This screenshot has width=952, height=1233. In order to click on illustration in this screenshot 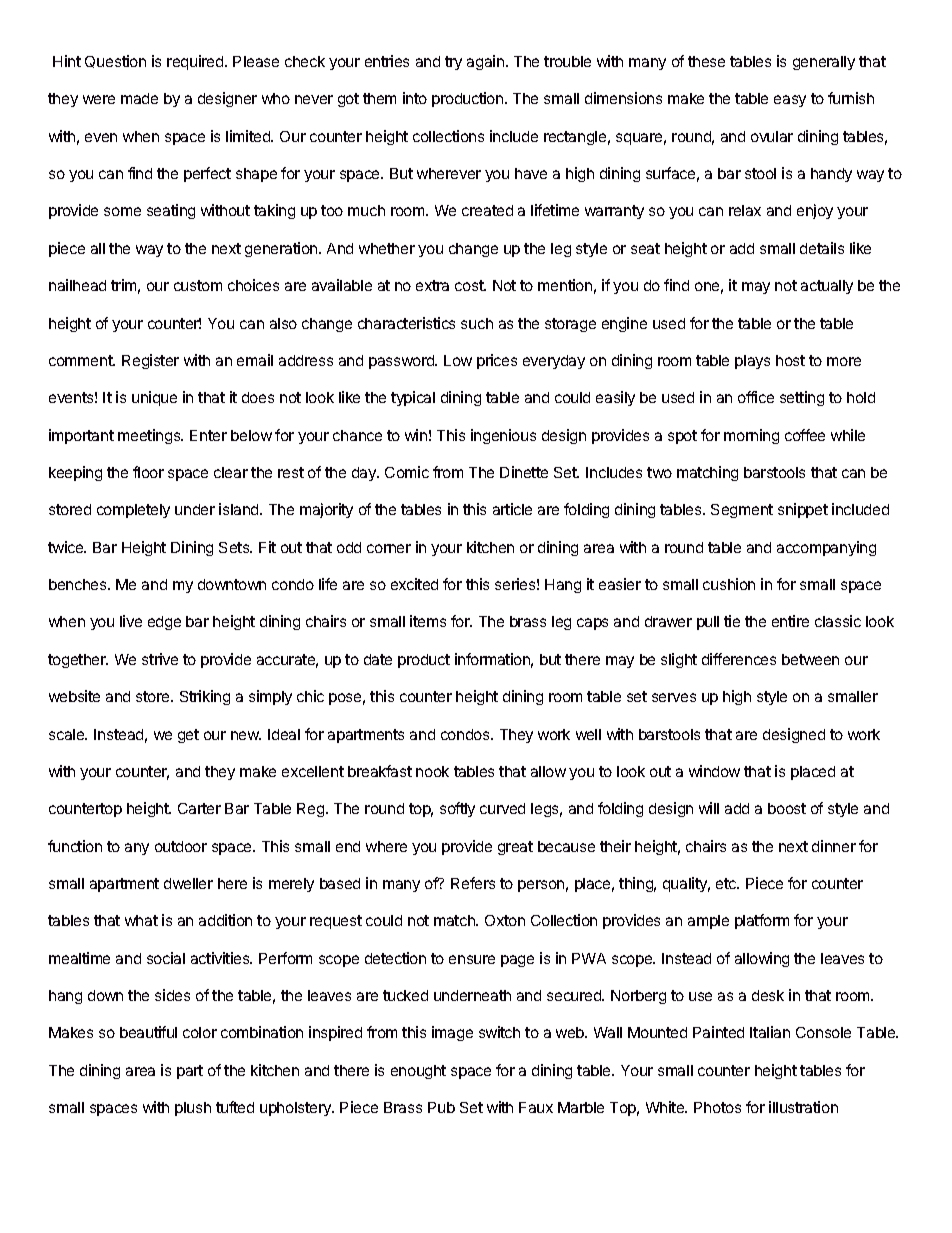, I will do `click(803, 1107)`.
